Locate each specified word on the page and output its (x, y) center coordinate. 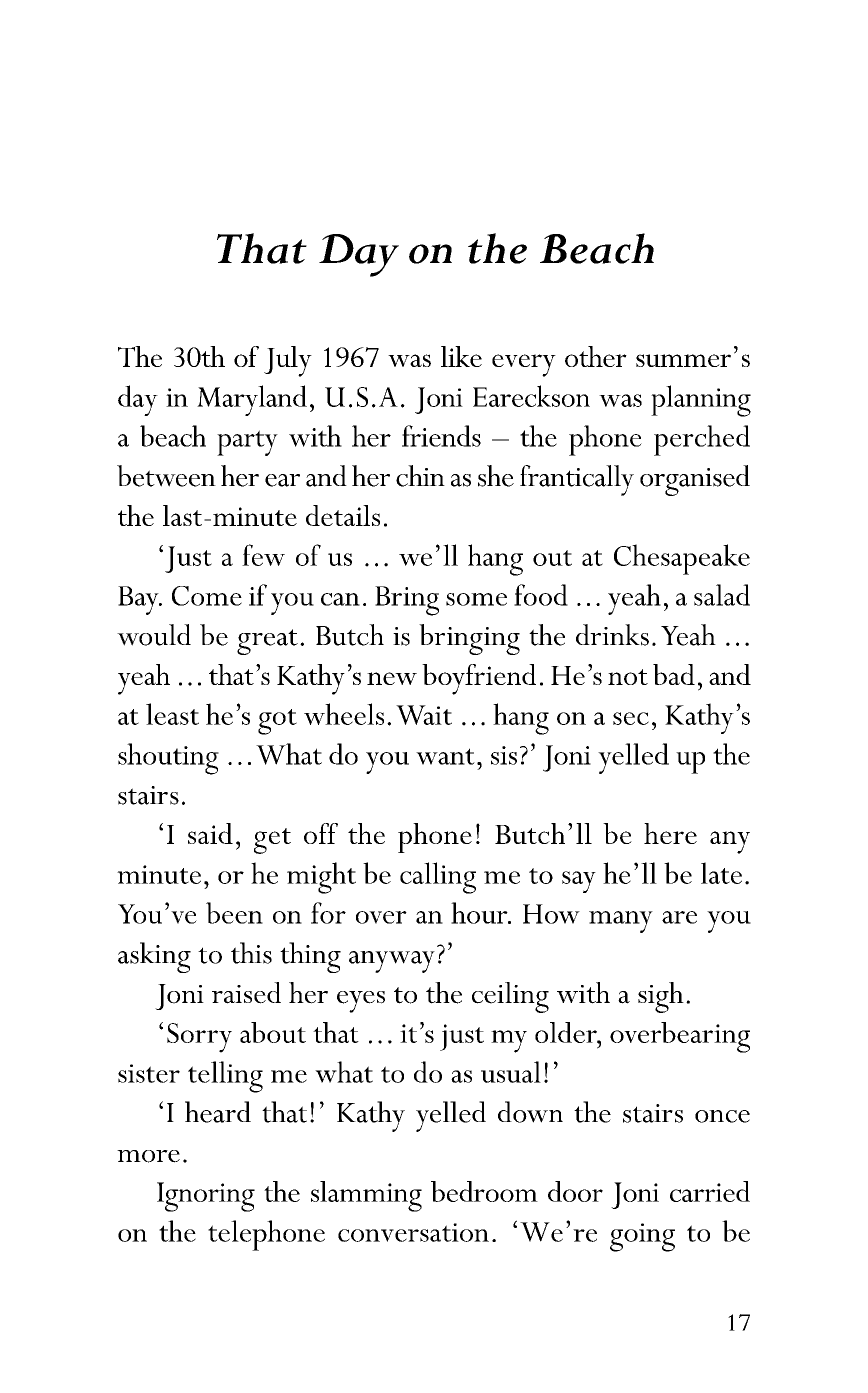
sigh (661, 997)
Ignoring (206, 1197)
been (234, 913)
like (461, 356)
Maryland (252, 400)
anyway (392, 962)
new (392, 678)
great (267, 642)
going (642, 1237)
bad (674, 674)
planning (701, 401)
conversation (413, 1232)
